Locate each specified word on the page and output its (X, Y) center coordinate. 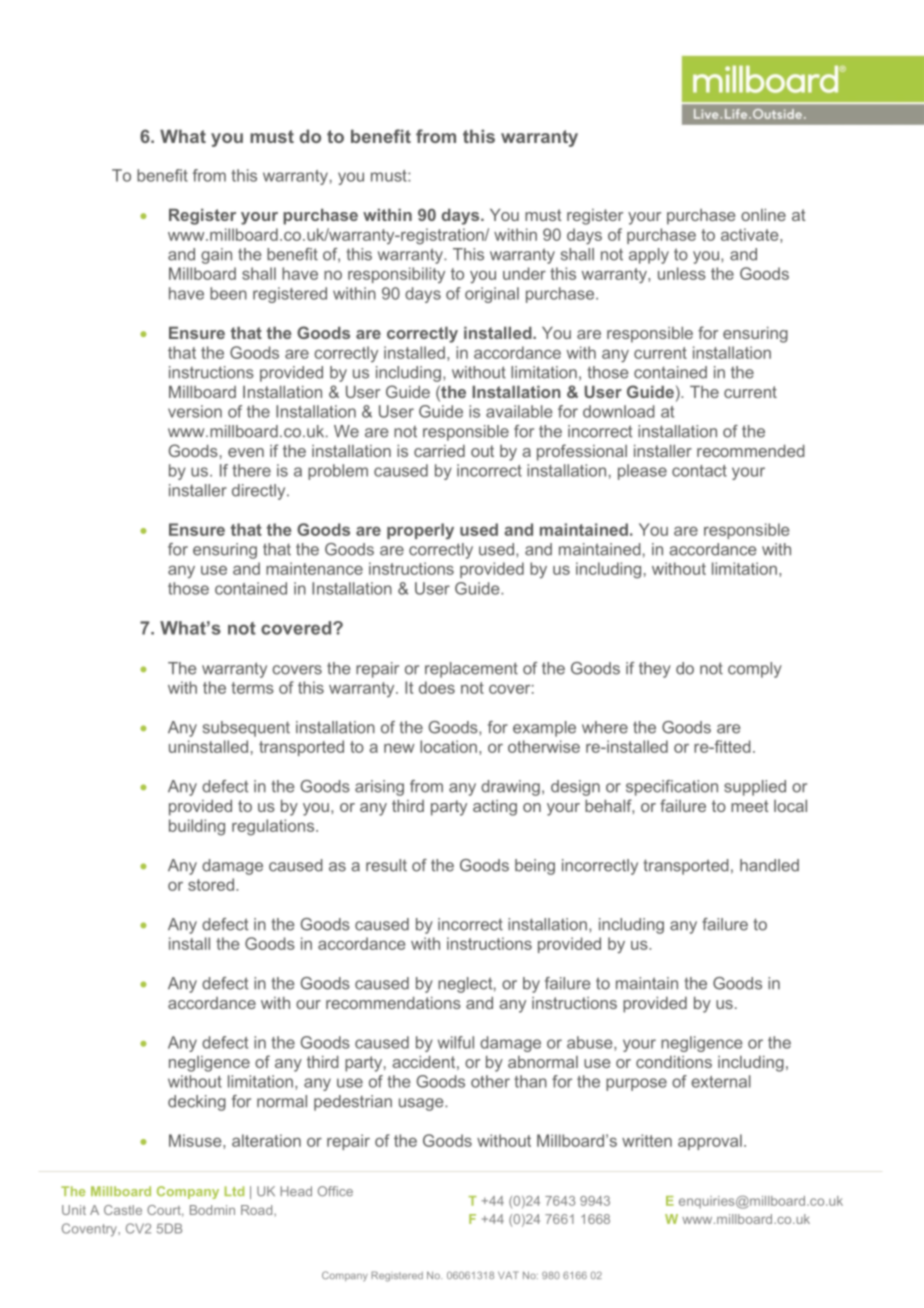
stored (212, 884)
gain (216, 256)
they (655, 670)
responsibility (396, 275)
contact (699, 471)
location (448, 746)
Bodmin (212, 1210)
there (251, 470)
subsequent (246, 729)
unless (682, 273)
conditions (674, 1062)
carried (439, 451)
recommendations (393, 1003)
